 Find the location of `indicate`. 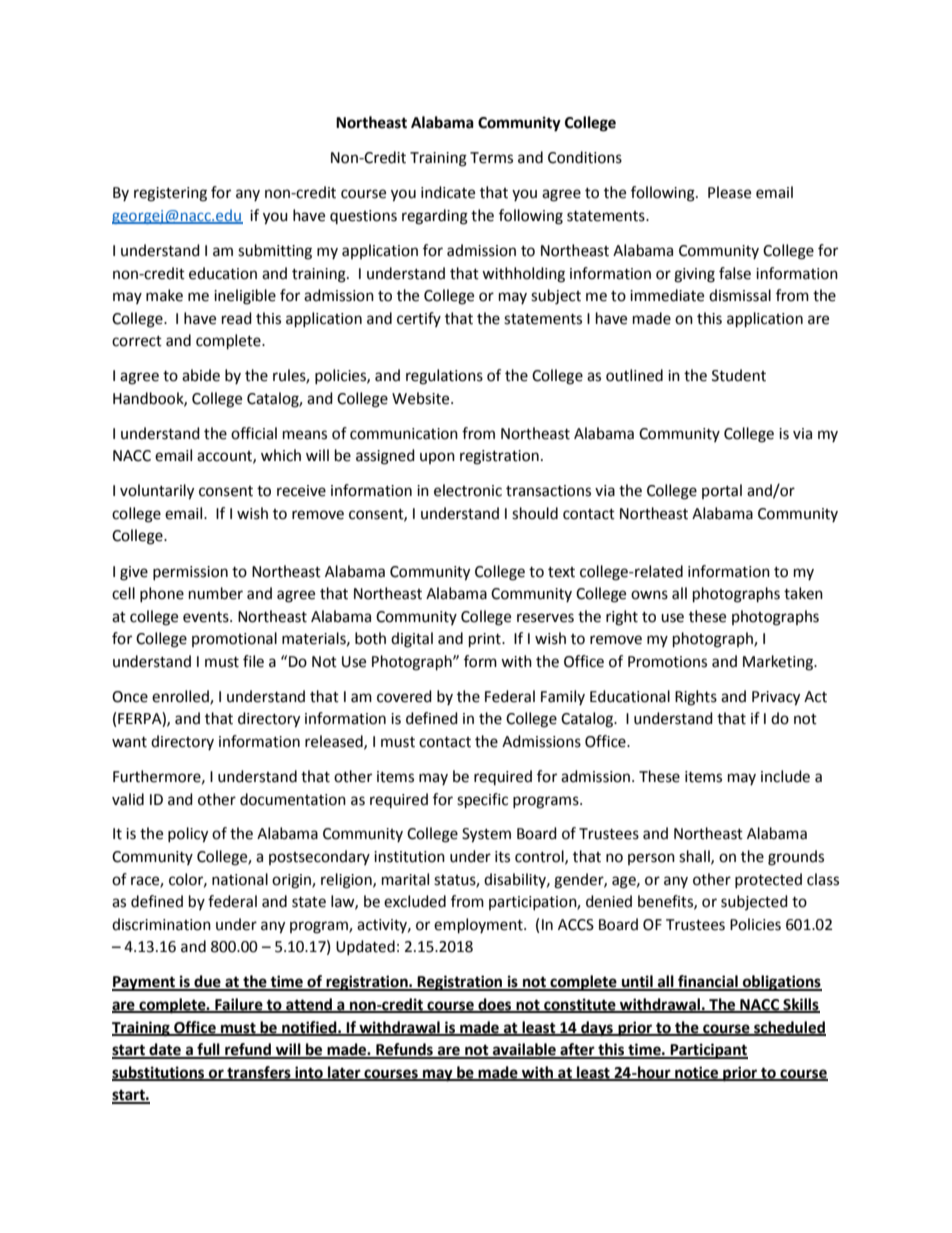

indicate is located at coordinates (448, 192).
